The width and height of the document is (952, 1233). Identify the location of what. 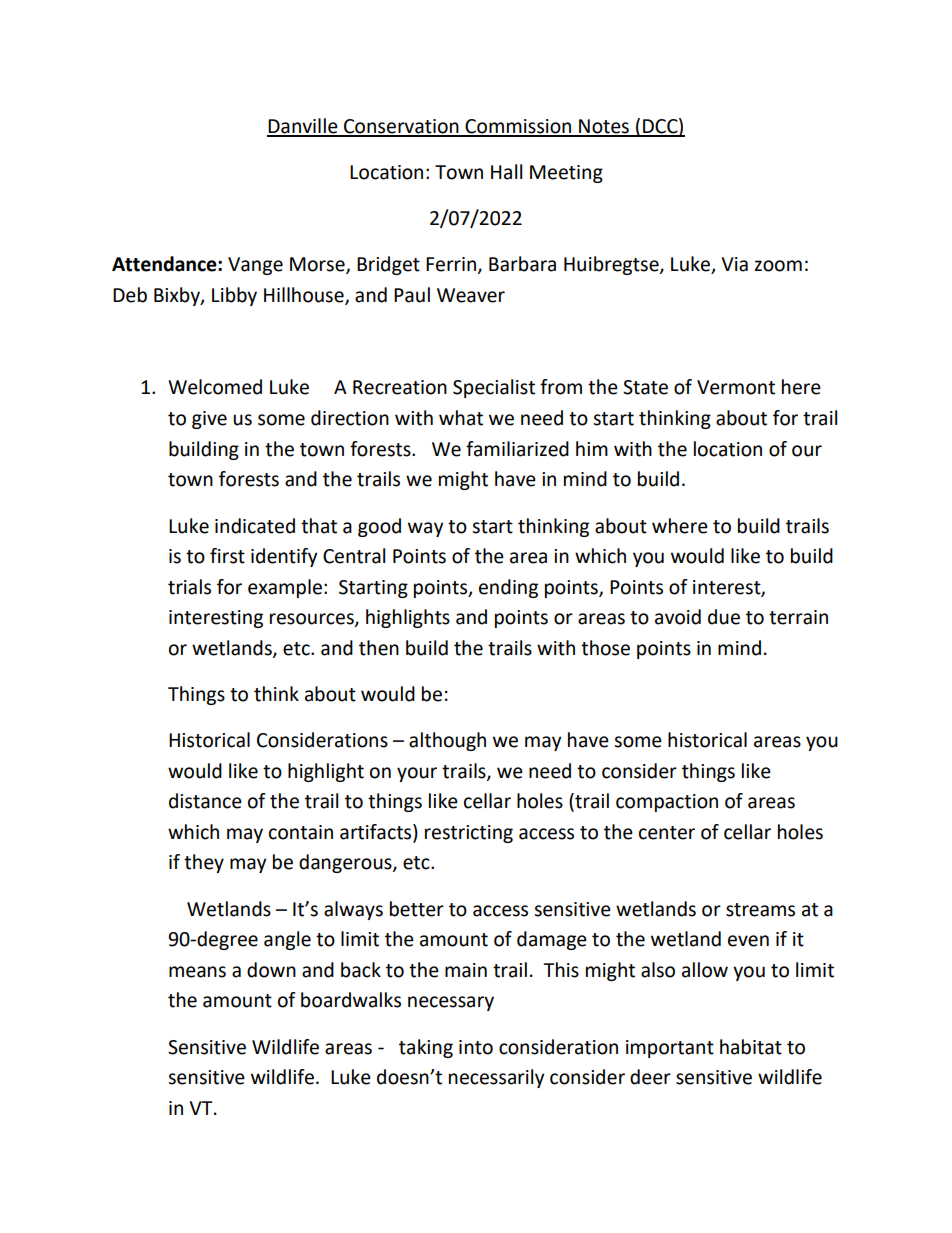
(461, 418).
